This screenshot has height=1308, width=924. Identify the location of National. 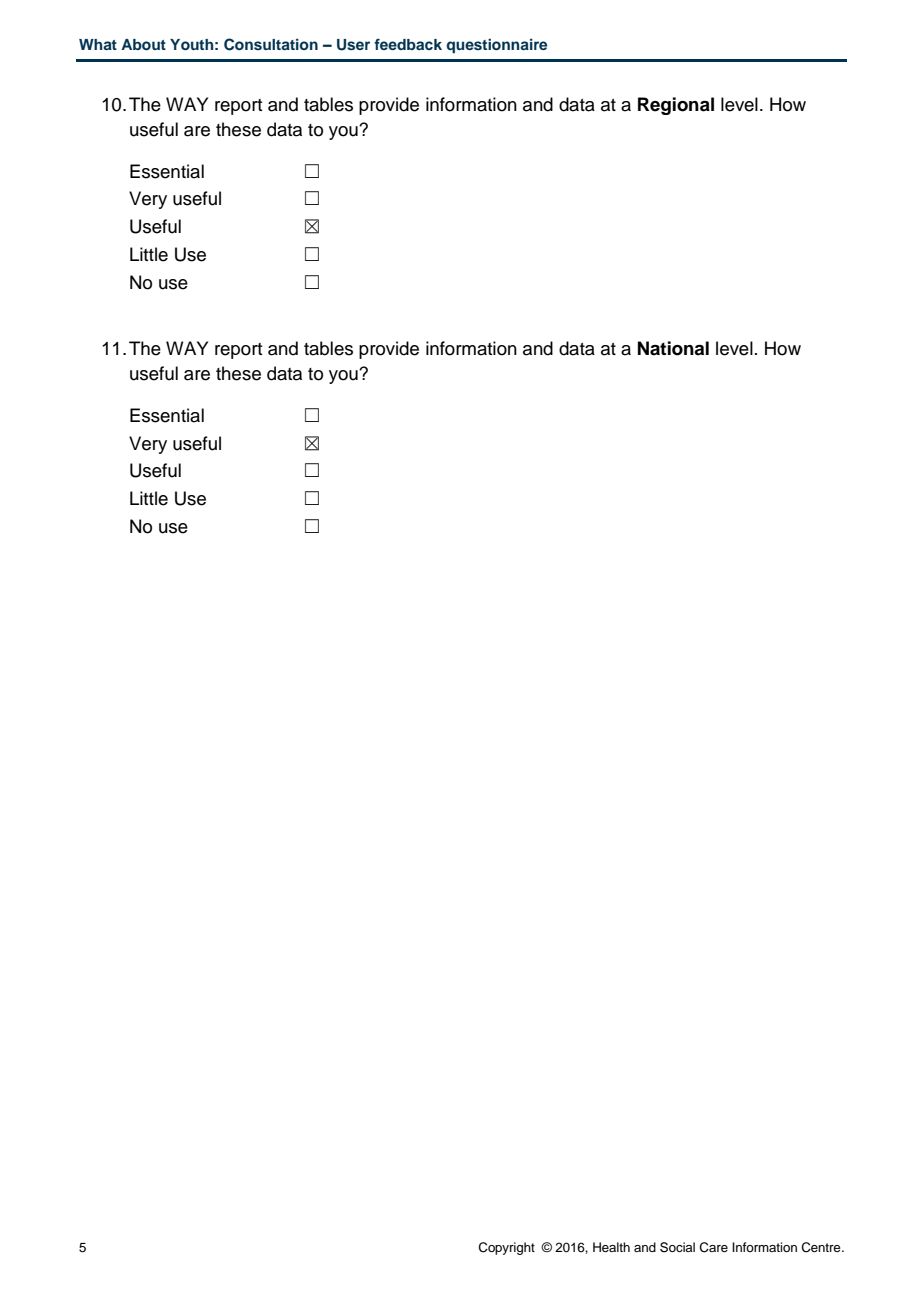
(673, 348).
